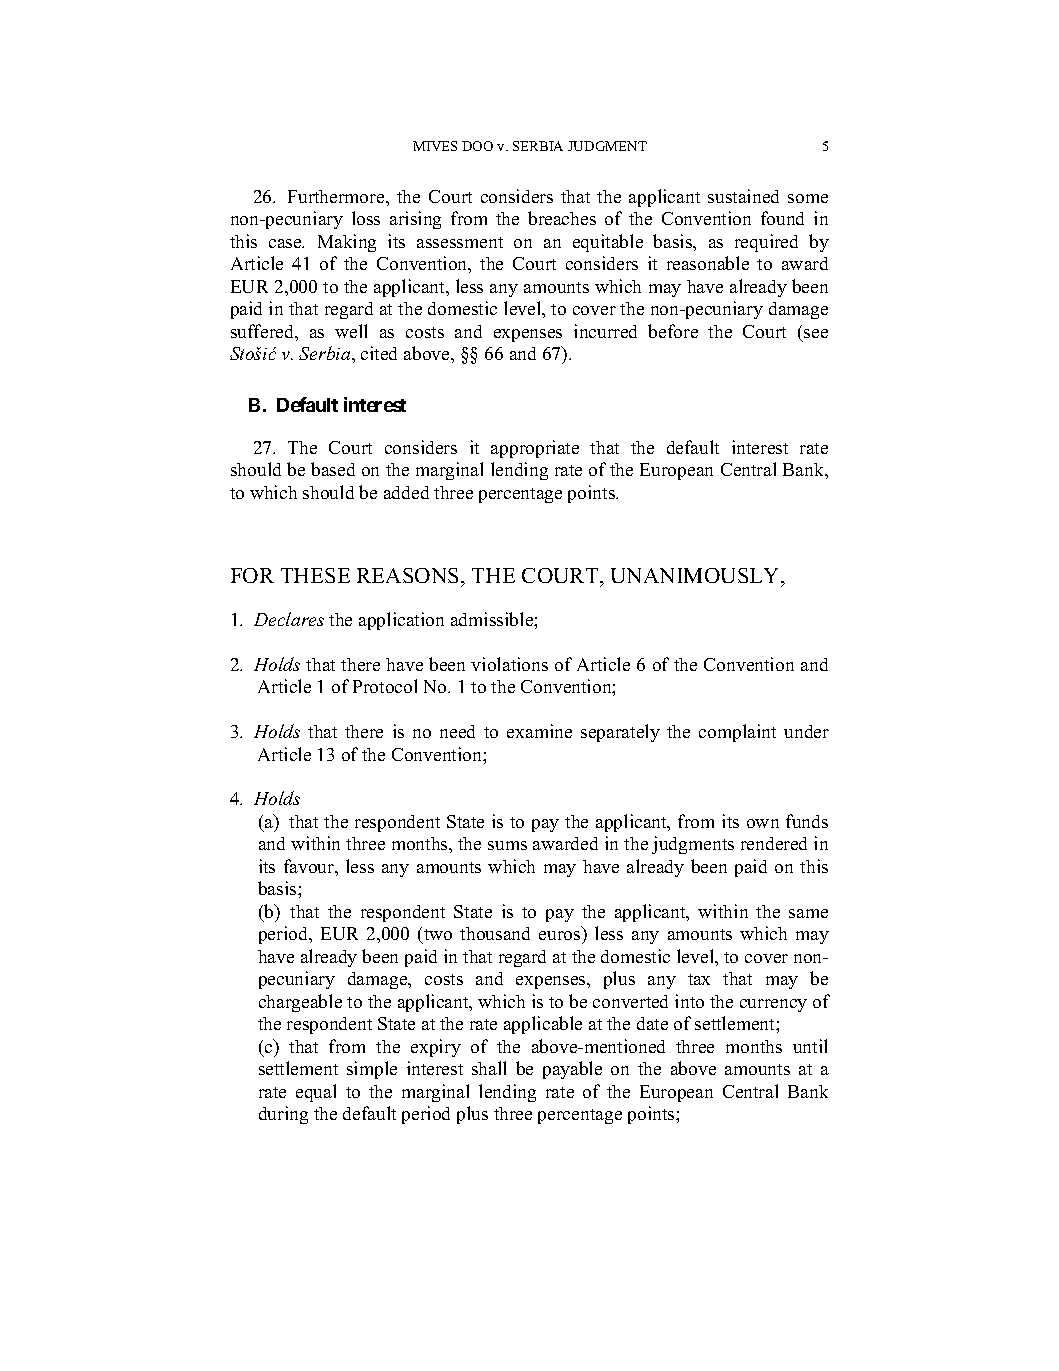 The image size is (1059, 1371). Describe the element at coordinates (372, 1070) in the screenshot. I see `simple` at that location.
